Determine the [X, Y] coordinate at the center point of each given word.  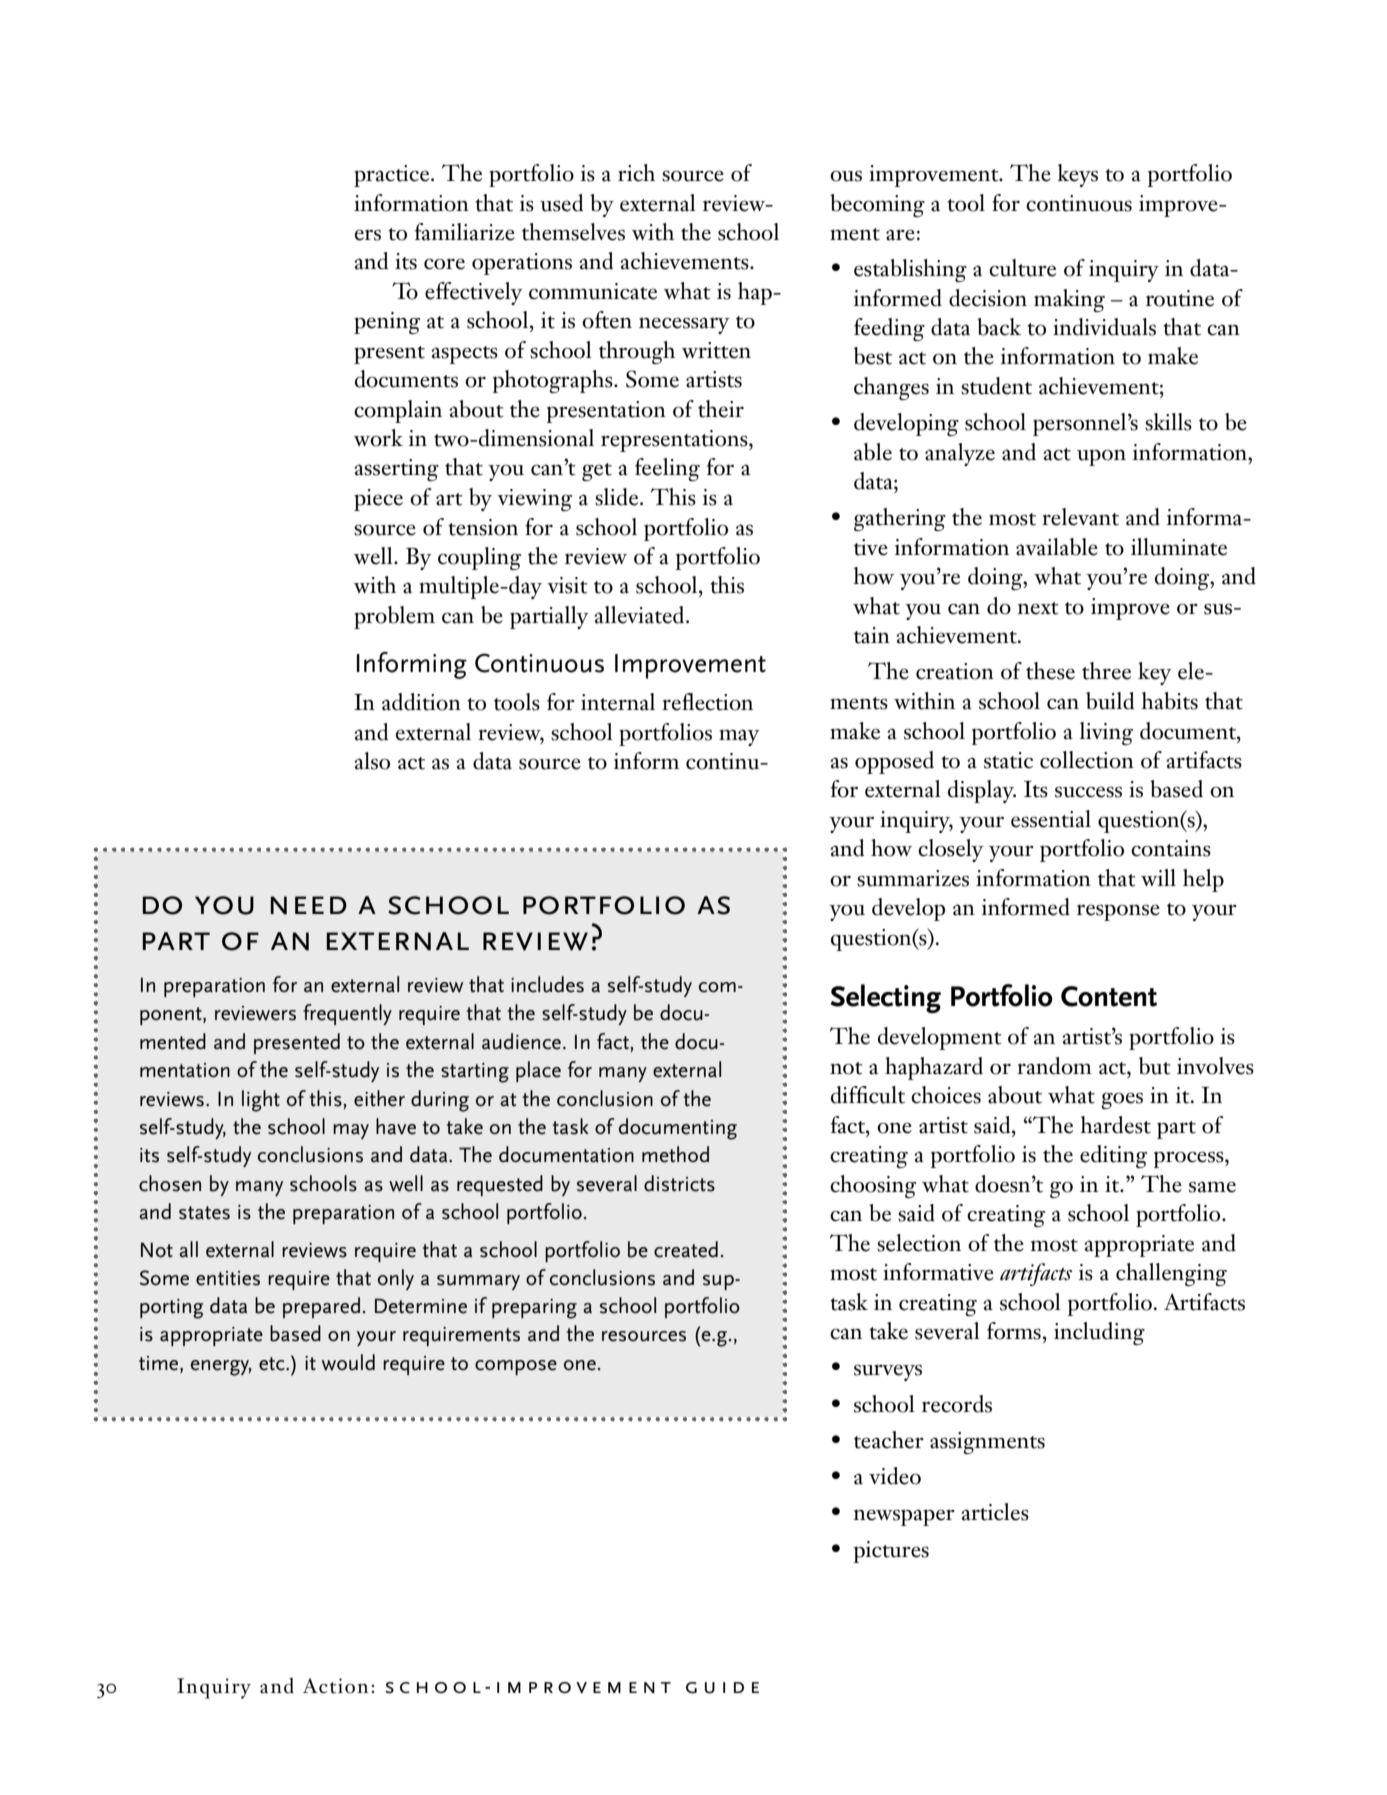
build [1110, 701]
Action [335, 1686]
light [261, 1101]
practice [393, 176]
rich [636, 173]
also [372, 761]
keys [1077, 175]
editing [1113, 1156]
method [675, 1154]
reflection [707, 702]
